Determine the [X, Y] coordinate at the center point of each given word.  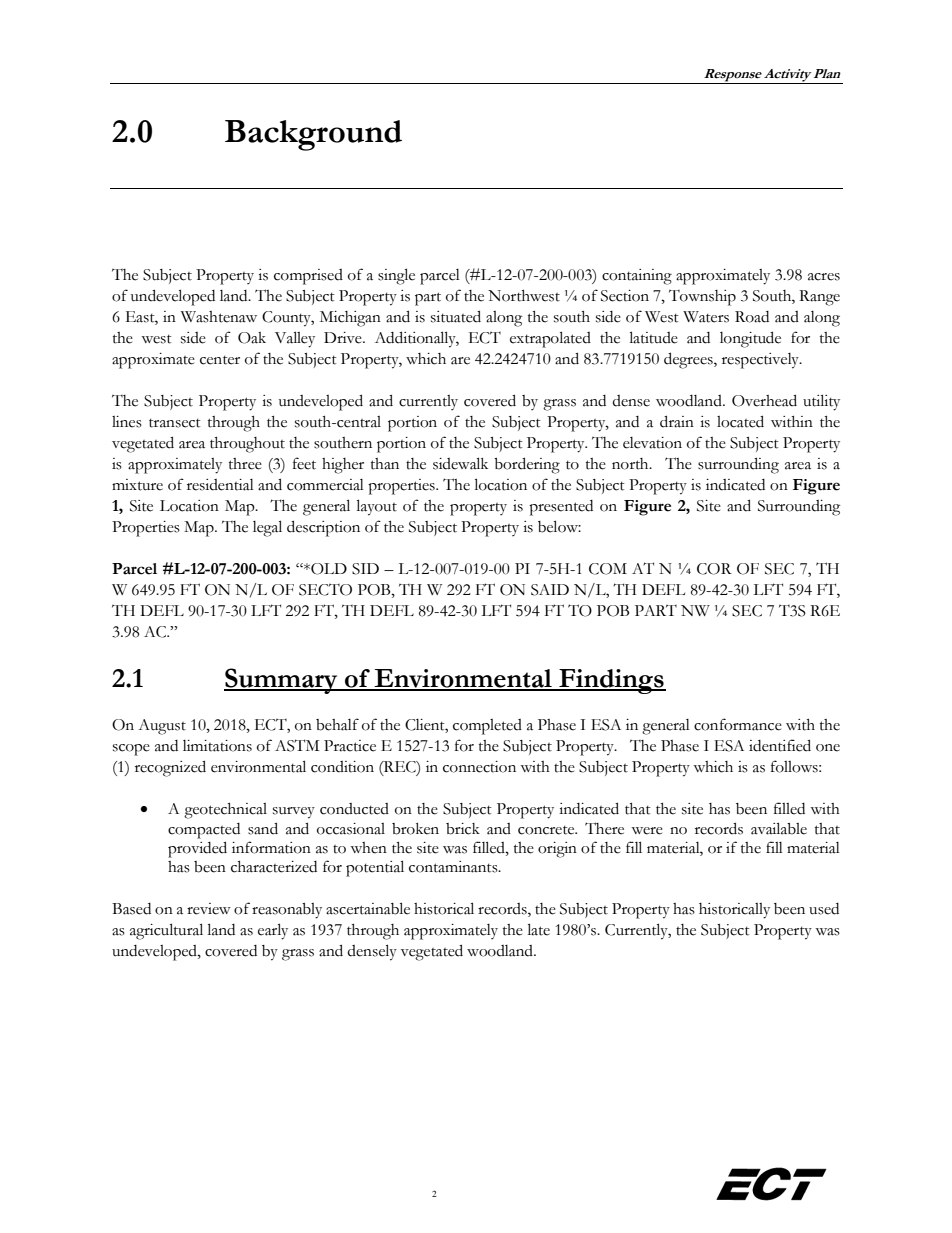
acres [824, 277]
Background [313, 135]
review [209, 909]
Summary [282, 681]
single [396, 276]
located [740, 421]
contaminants [454, 867]
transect [175, 423]
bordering [527, 465]
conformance [738, 724]
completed [487, 727]
